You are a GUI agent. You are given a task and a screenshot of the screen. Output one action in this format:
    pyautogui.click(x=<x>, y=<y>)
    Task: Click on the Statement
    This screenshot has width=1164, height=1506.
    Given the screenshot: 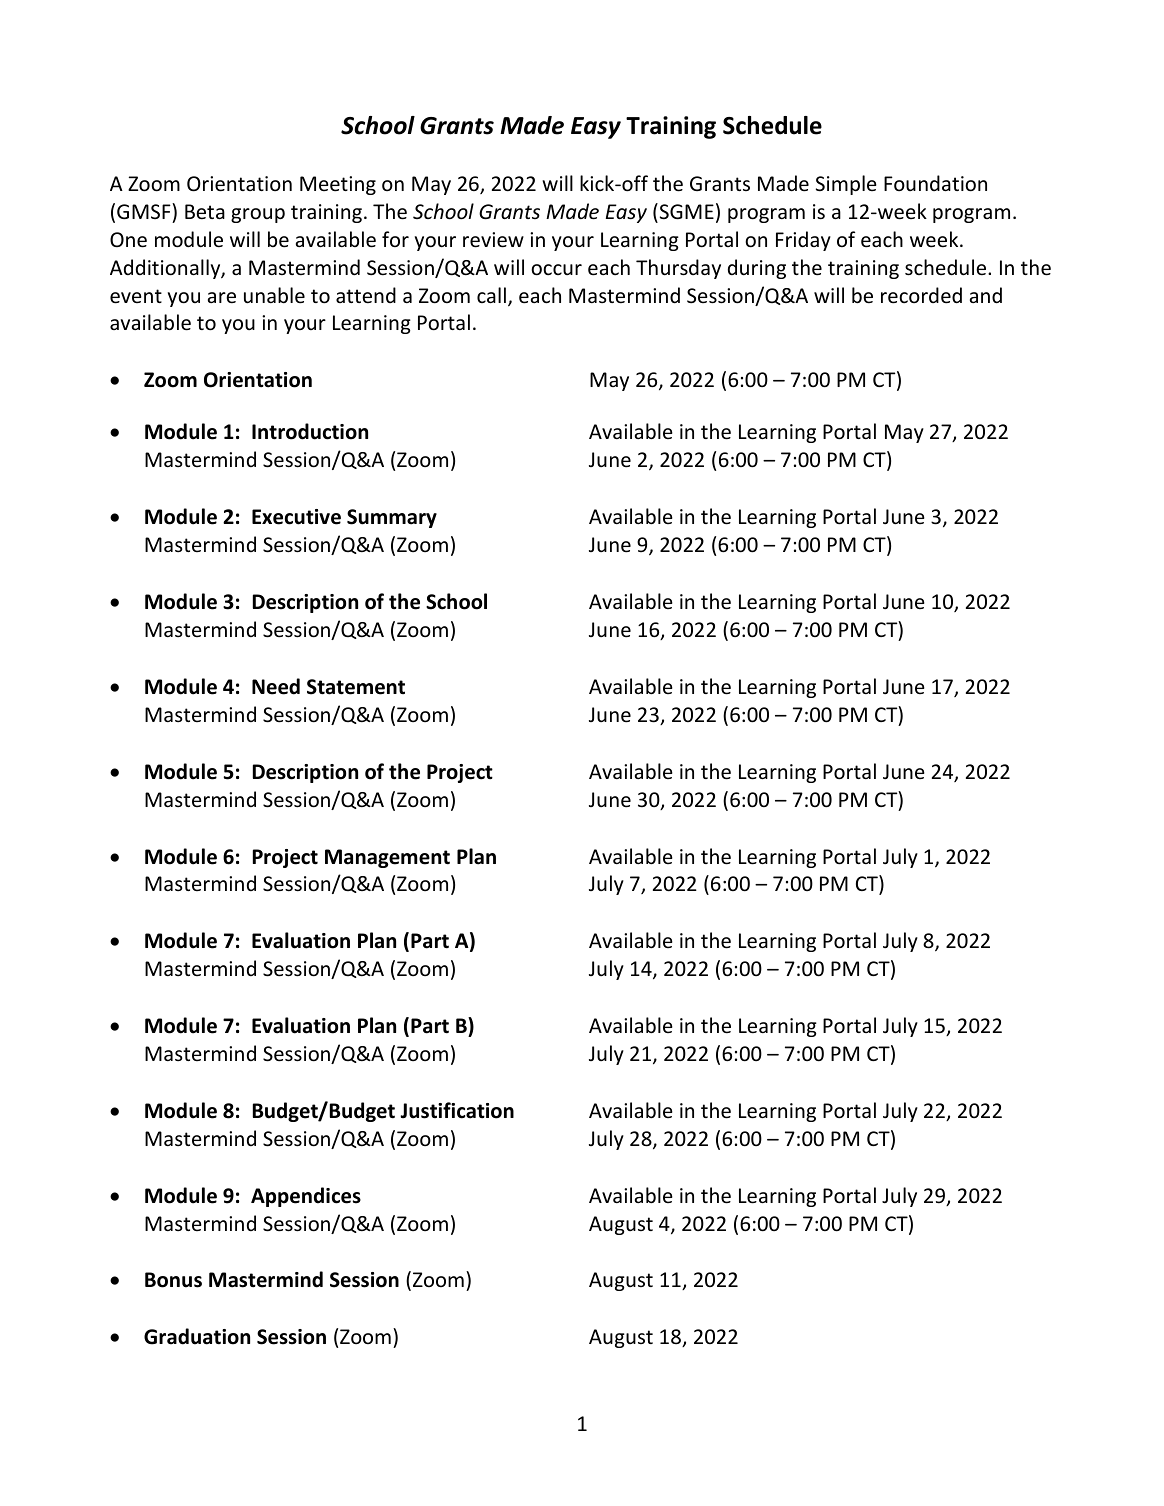 What is the action you would take?
    pyautogui.click(x=356, y=687)
